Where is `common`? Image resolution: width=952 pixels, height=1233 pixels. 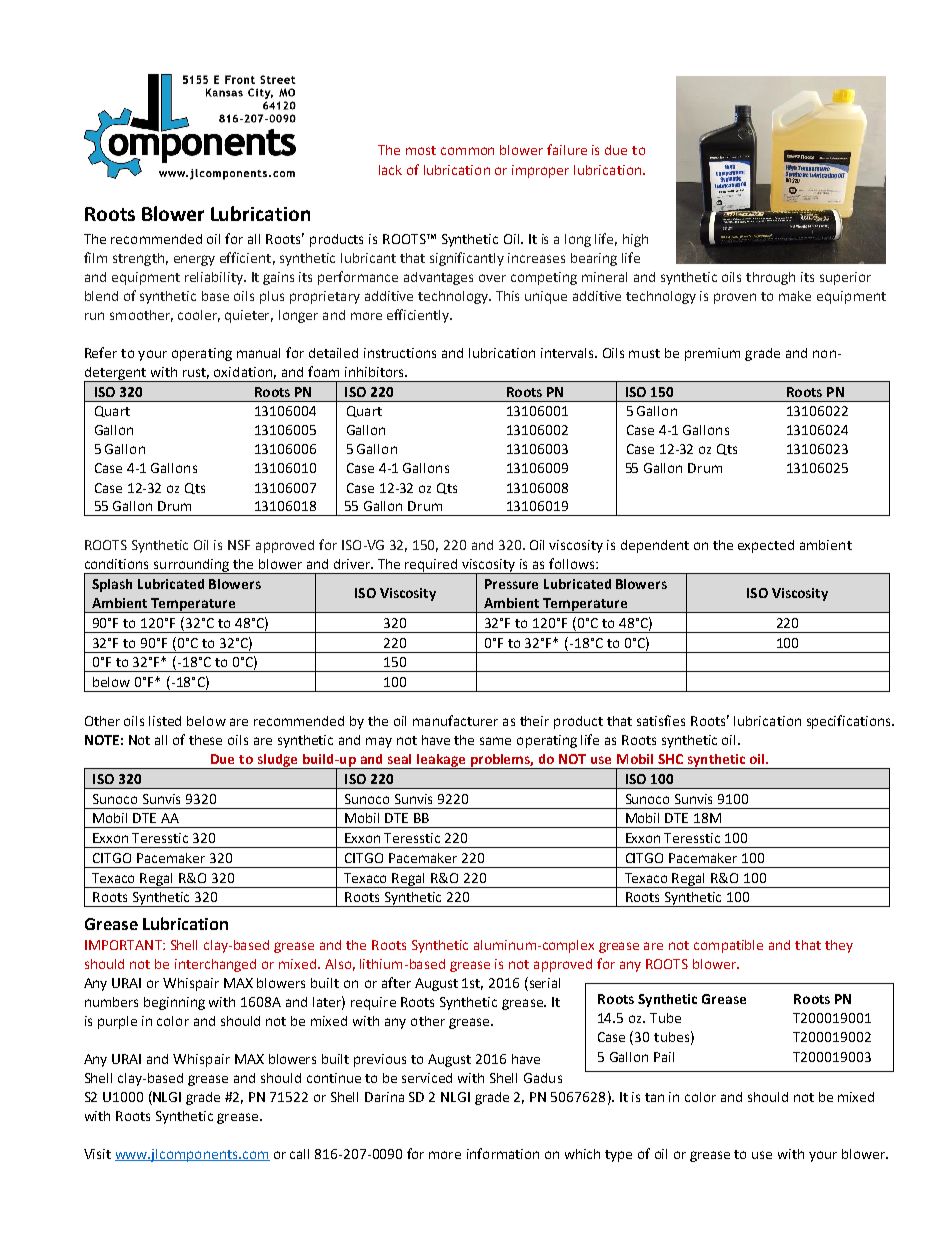
common is located at coordinates (467, 151).
